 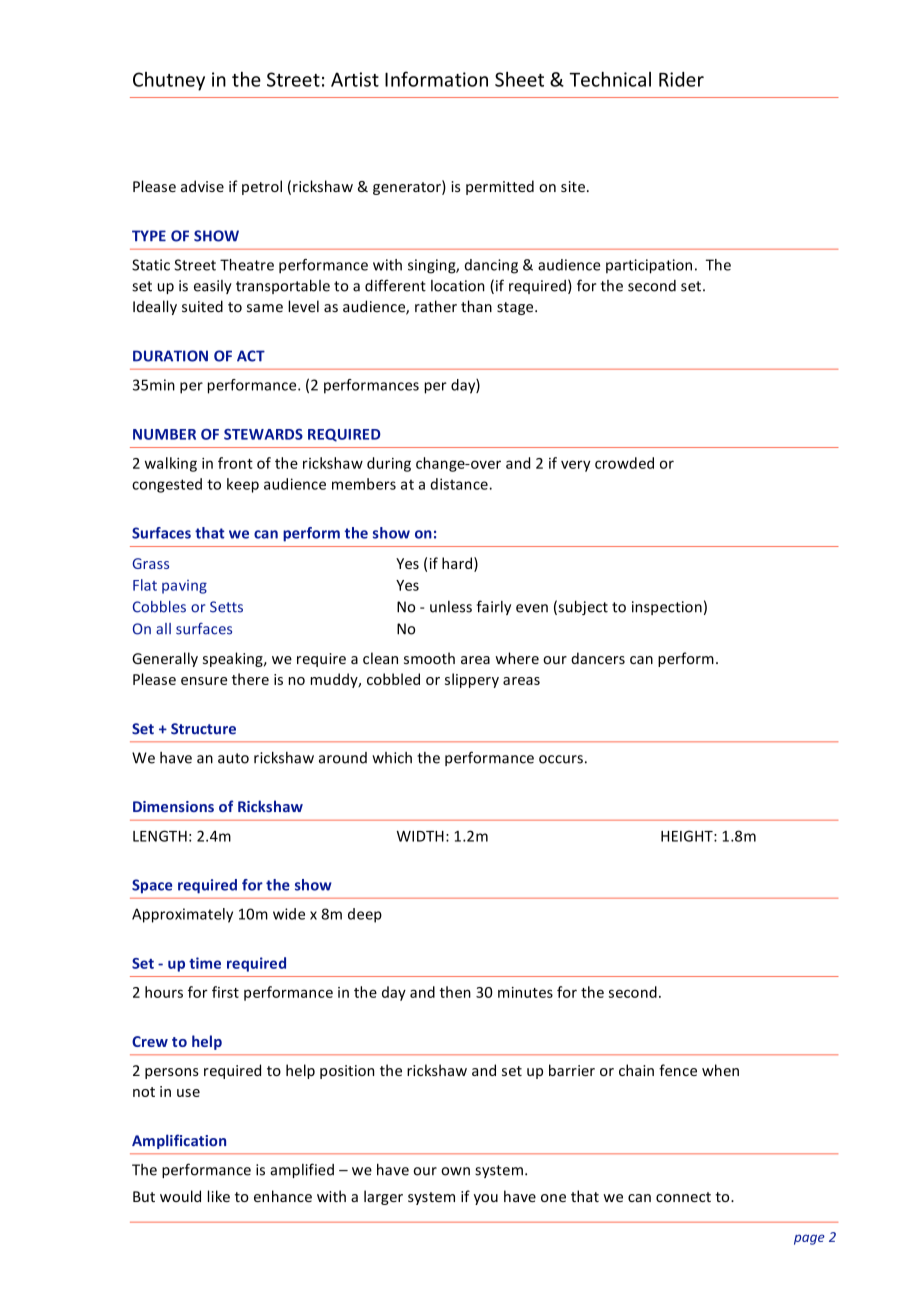 What do you see at coordinates (219, 1196) in the screenshot?
I see `like` at bounding box center [219, 1196].
